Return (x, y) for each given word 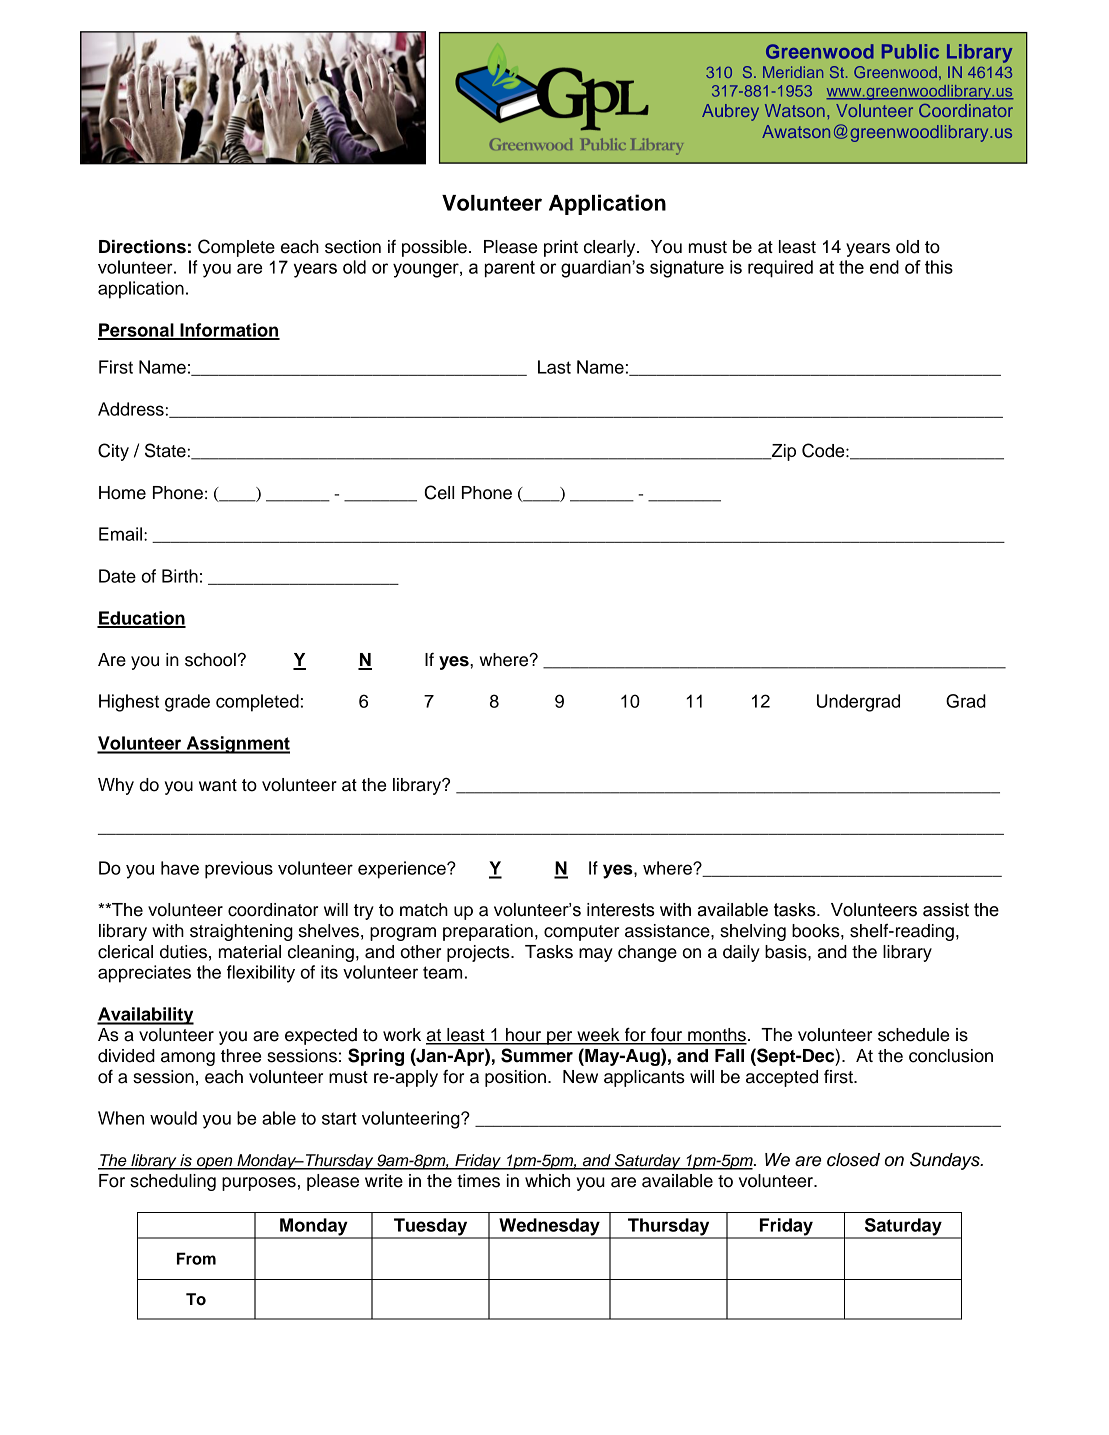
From (196, 1258)
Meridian (793, 72)
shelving (753, 932)
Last (554, 367)
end (884, 267)
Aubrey (730, 112)
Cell (439, 492)
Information (229, 331)
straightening (241, 932)
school (210, 660)
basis (787, 952)
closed (853, 1160)
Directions (142, 247)
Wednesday (549, 1228)
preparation (488, 932)
